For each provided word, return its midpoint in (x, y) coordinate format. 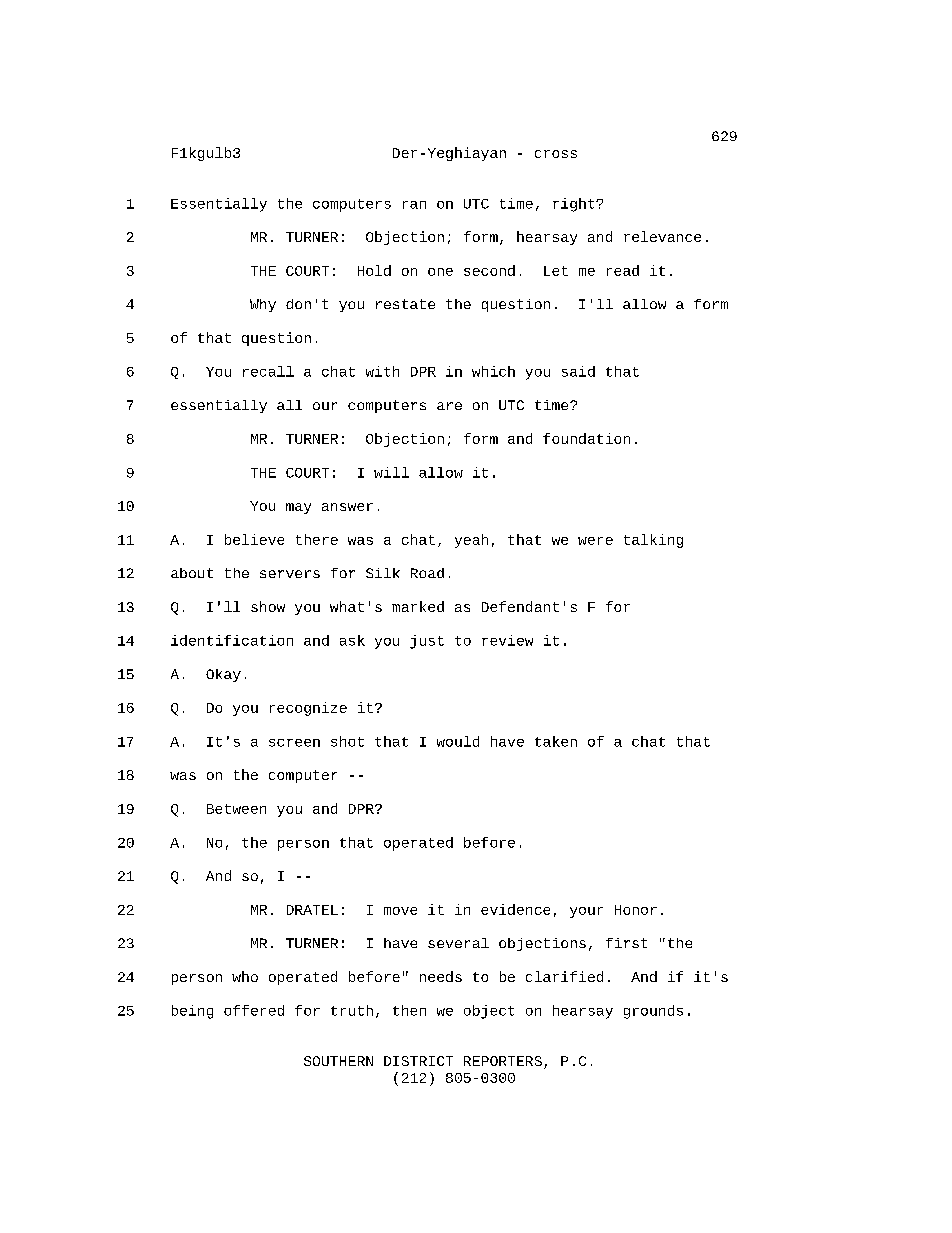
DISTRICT (418, 1061)
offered (254, 1010)
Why (263, 305)
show (268, 606)
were (595, 541)
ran (414, 205)
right (575, 205)
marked (418, 606)
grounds (653, 1012)
